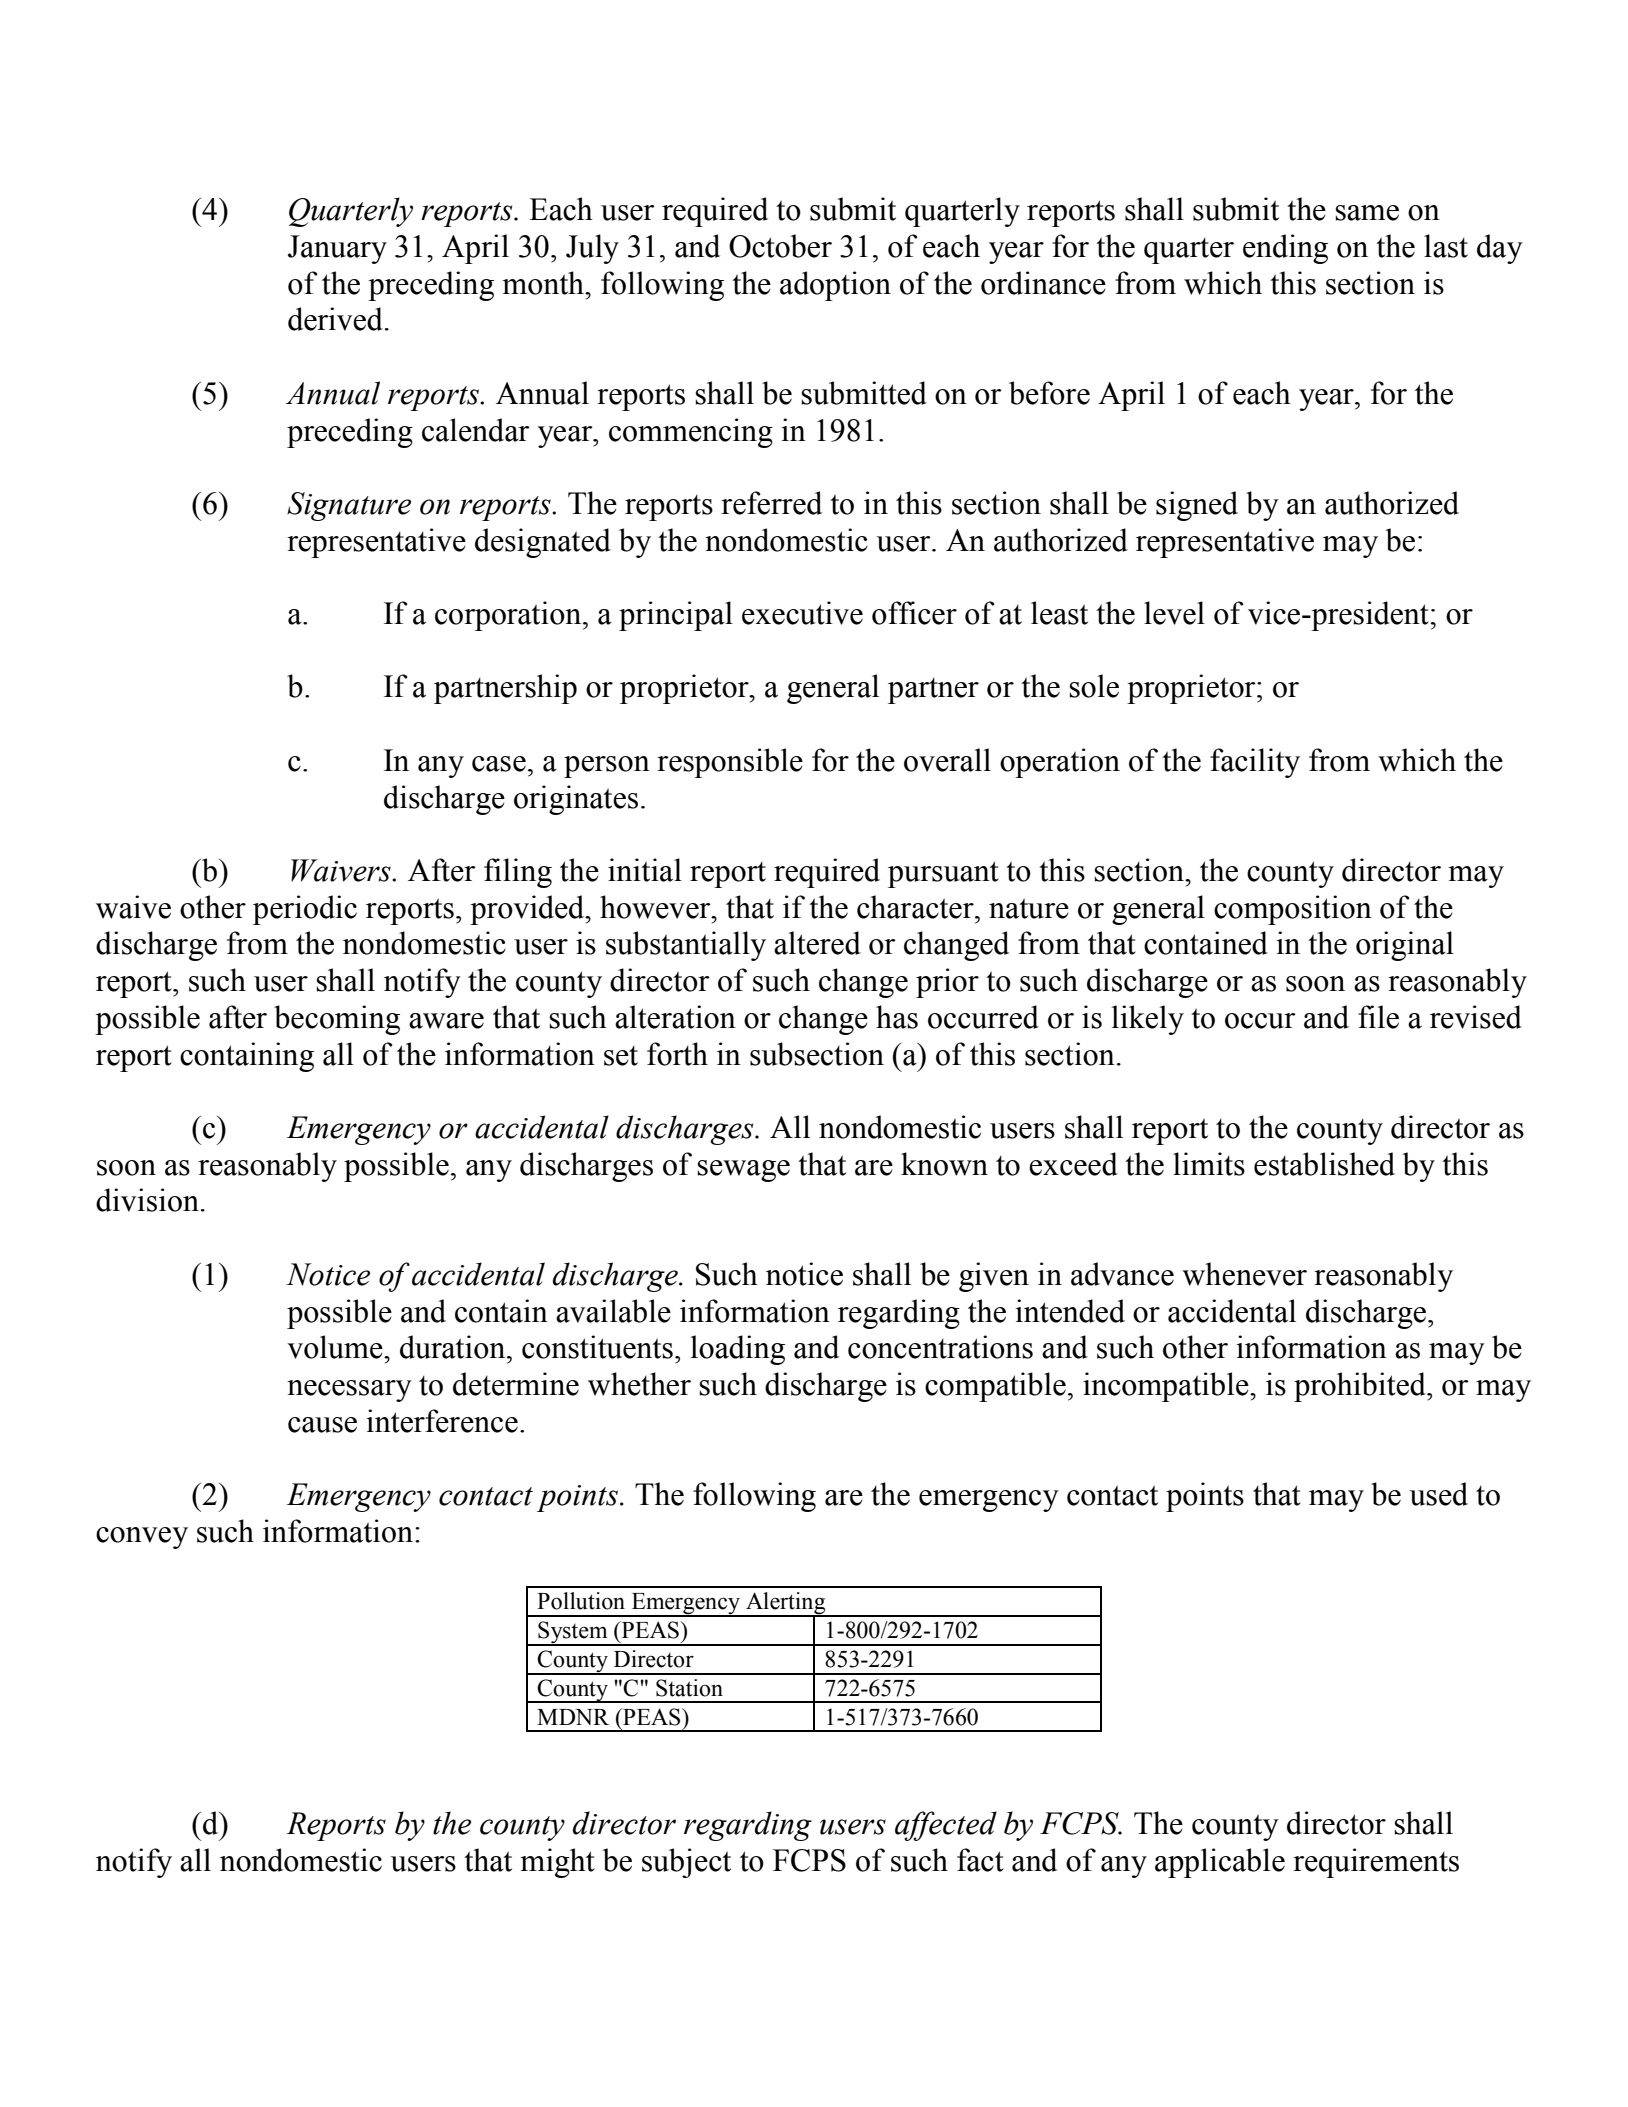 The height and width of the screenshot is (2107, 1628). Describe the element at coordinates (322, 1425) in the screenshot. I see `cause` at that location.
